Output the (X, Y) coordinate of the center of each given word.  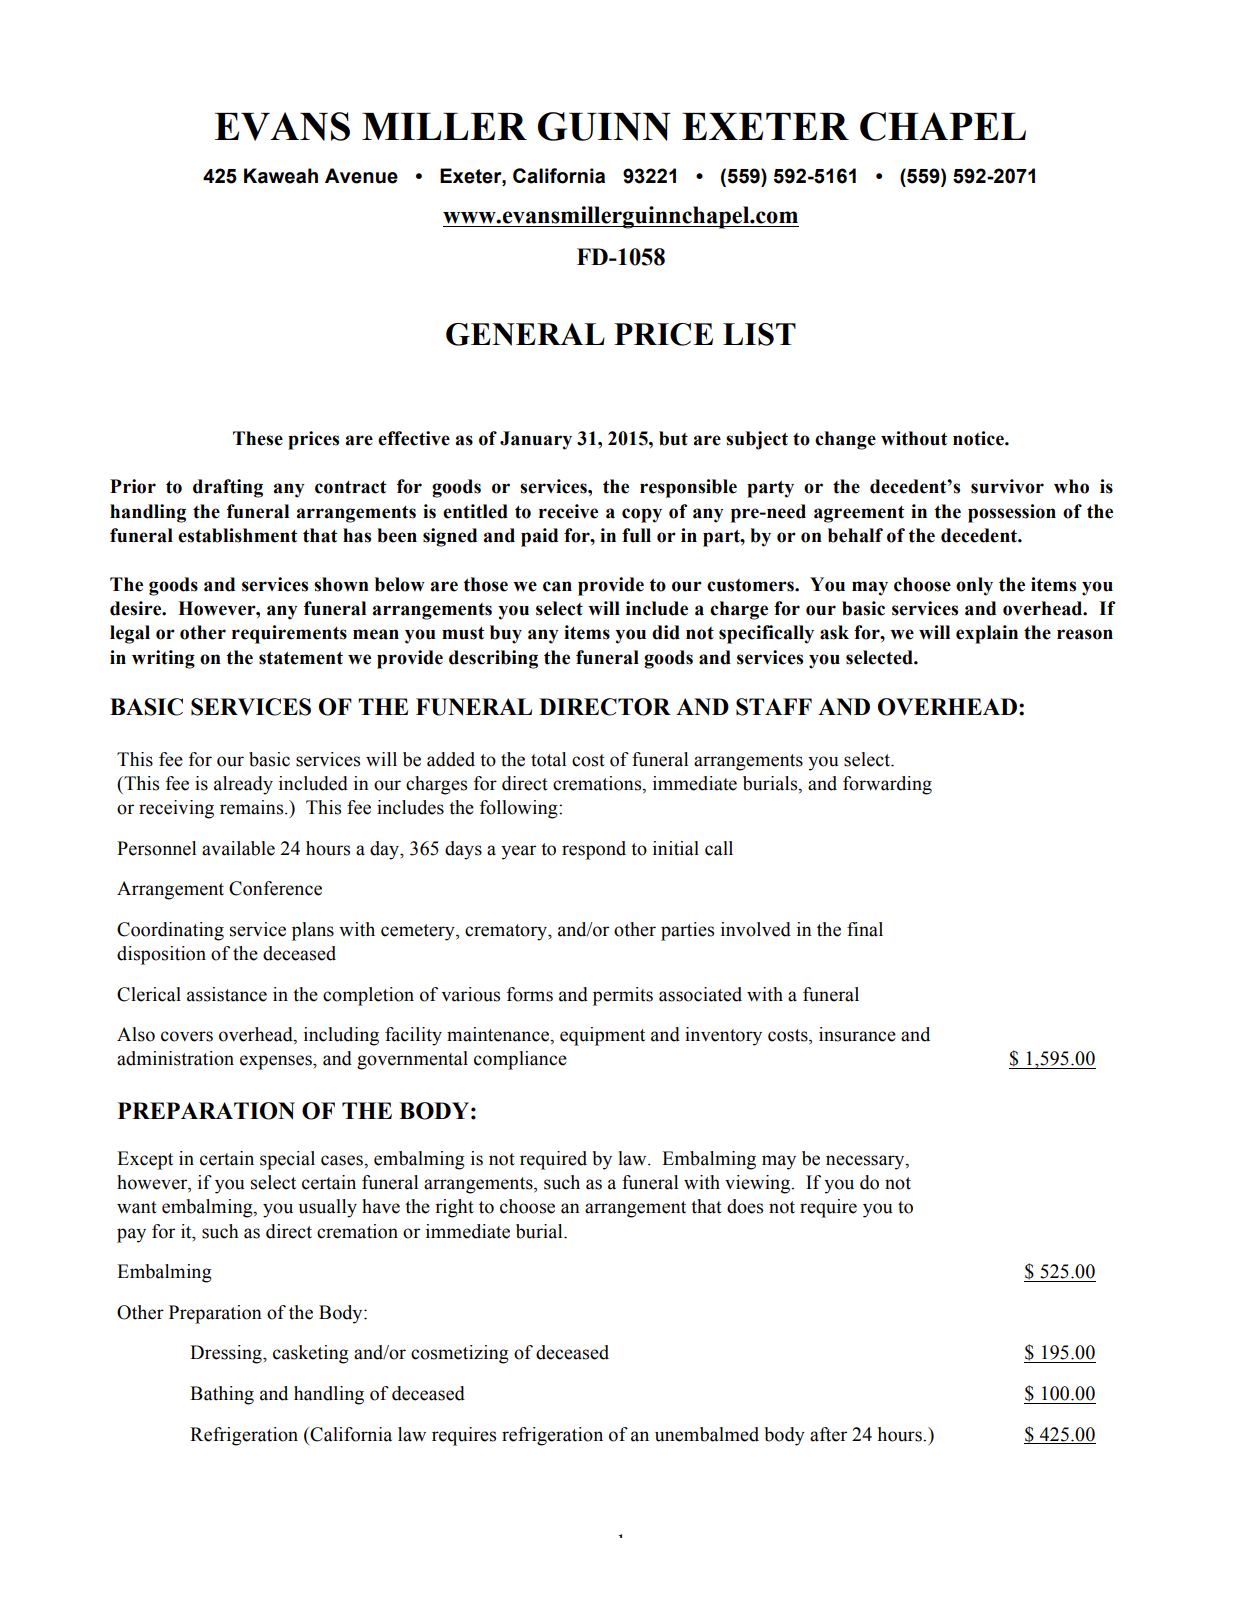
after (828, 1434)
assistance (227, 994)
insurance (857, 1034)
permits (623, 996)
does (745, 1206)
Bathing (222, 1395)
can (557, 586)
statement (301, 658)
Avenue (361, 176)
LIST (759, 334)
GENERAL (525, 334)
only (974, 586)
